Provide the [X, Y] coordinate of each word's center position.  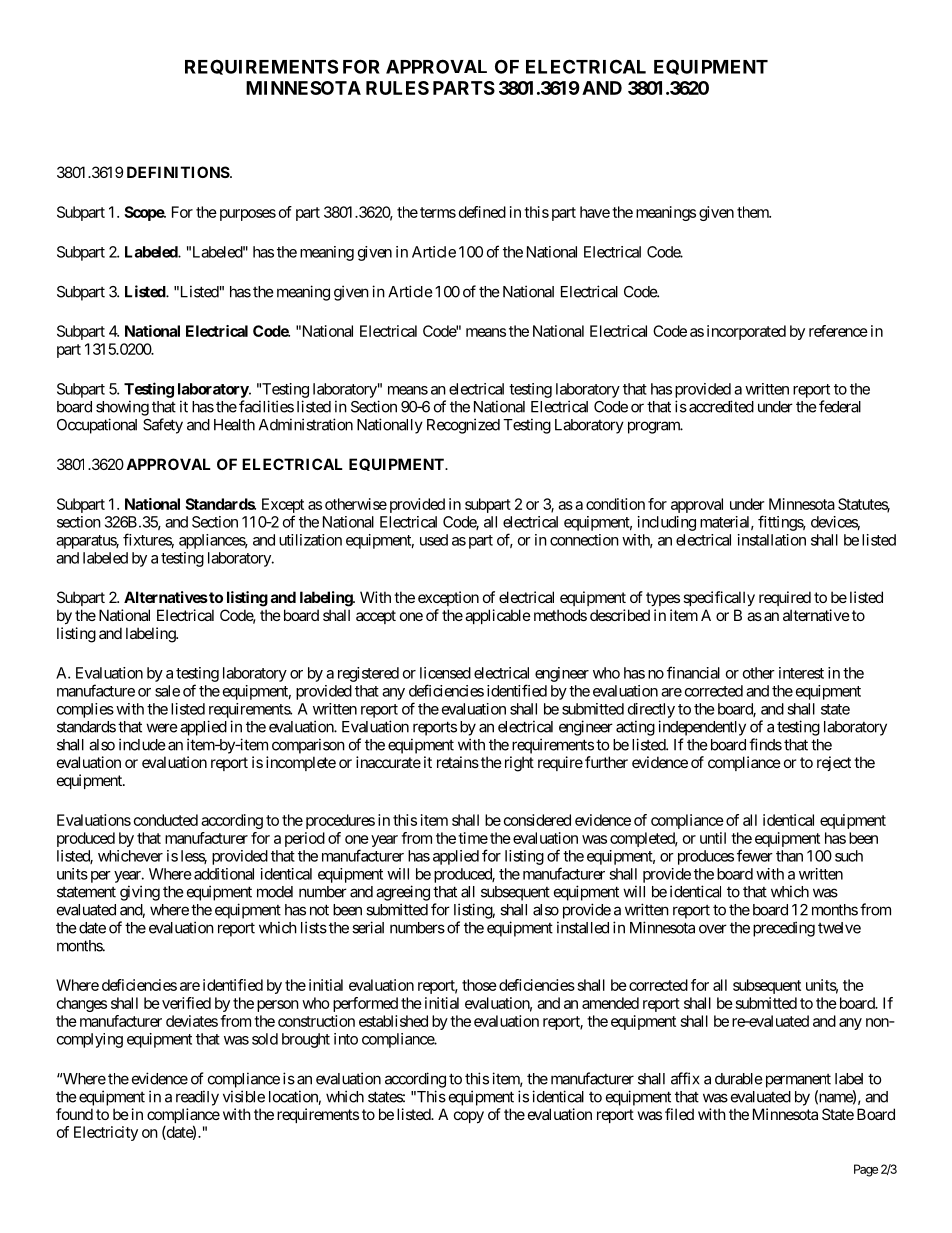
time [473, 838]
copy [469, 1117]
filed [679, 1114]
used [434, 540]
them [754, 212]
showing [122, 408]
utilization [310, 540]
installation [772, 540]
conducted [166, 820]
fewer [755, 855]
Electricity [106, 1133]
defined [482, 212]
